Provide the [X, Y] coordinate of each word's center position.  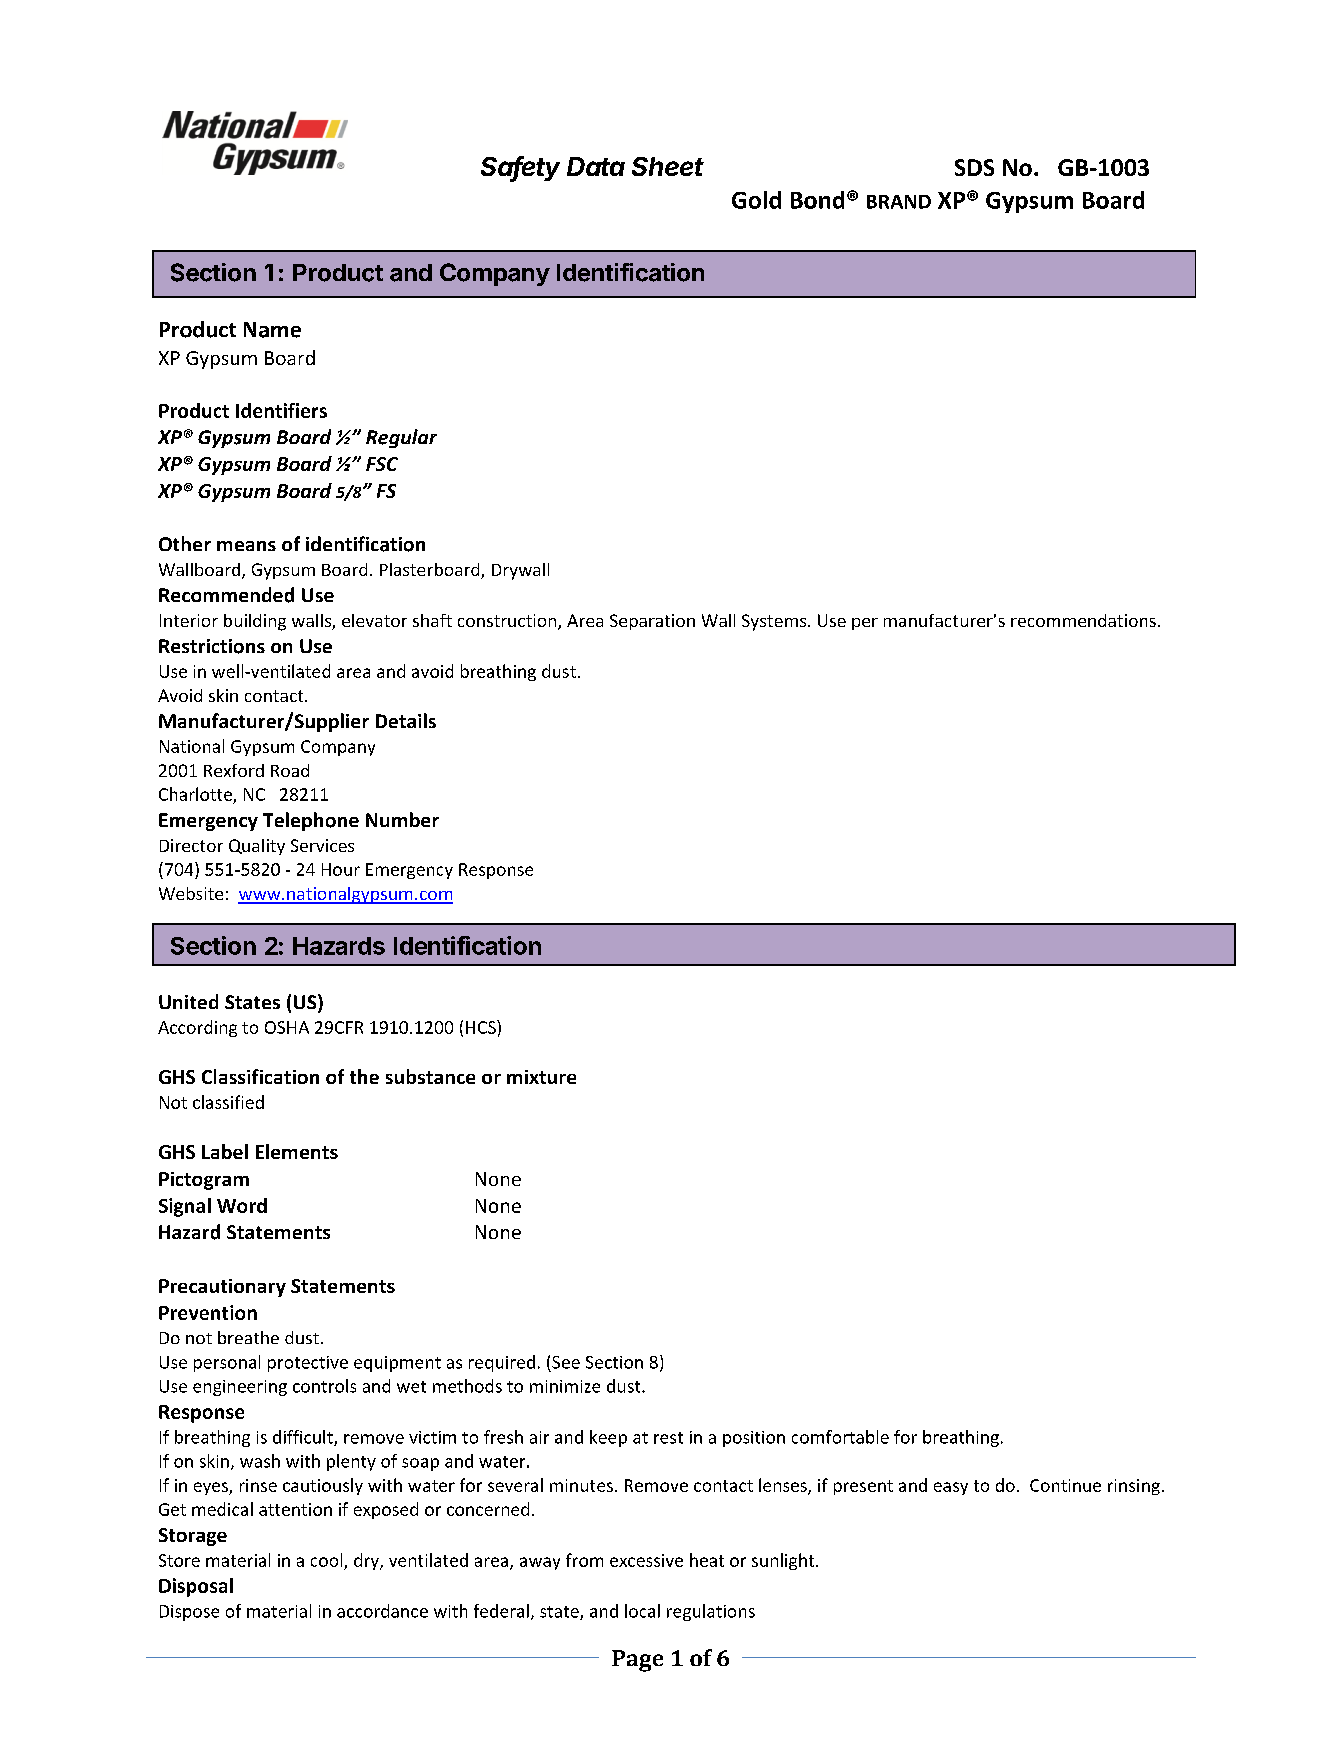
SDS [974, 167]
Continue [1065, 1485]
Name [272, 330]
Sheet [668, 166]
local [642, 1611]
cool [326, 1560]
